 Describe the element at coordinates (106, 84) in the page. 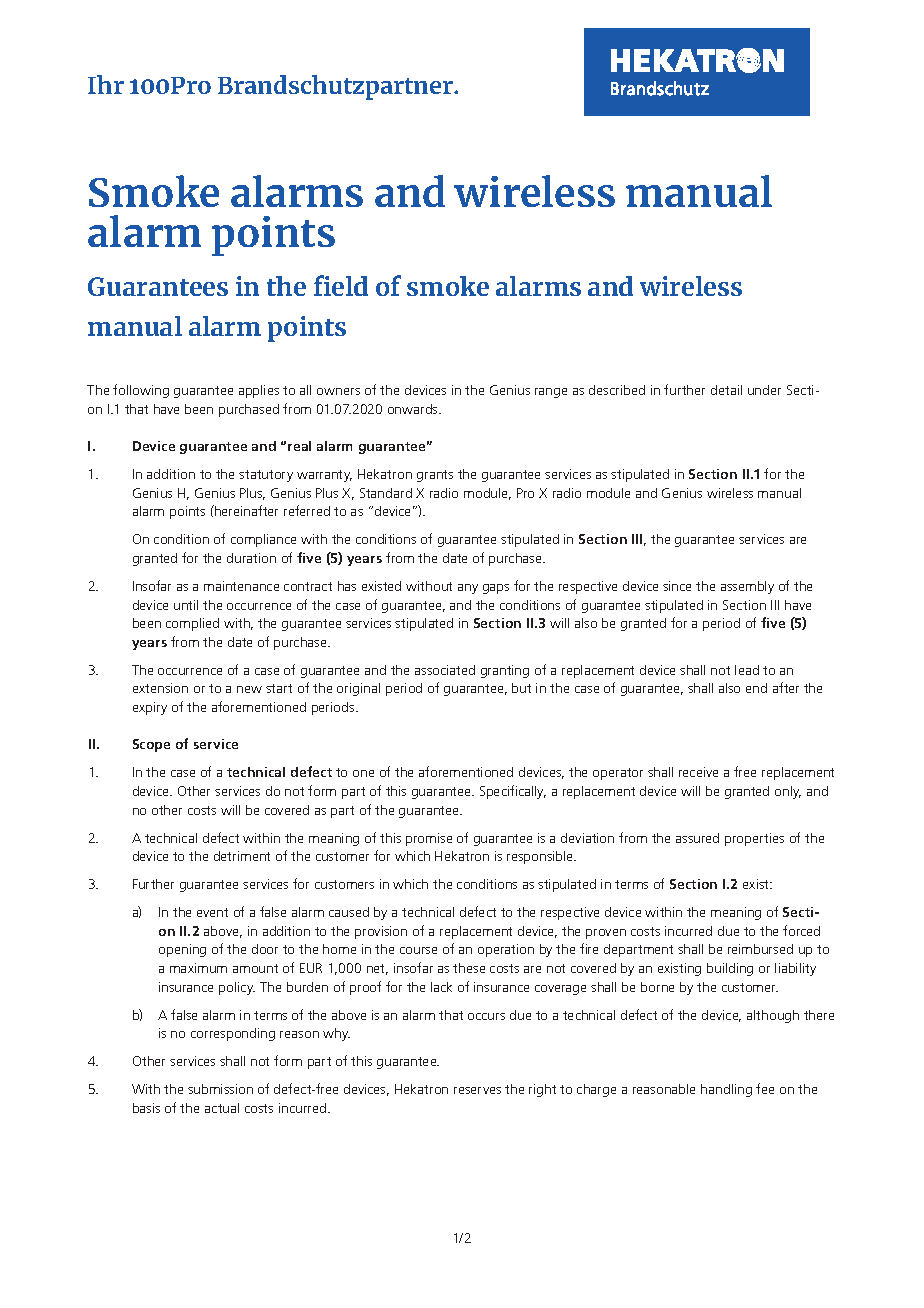

I see `Ihr` at that location.
